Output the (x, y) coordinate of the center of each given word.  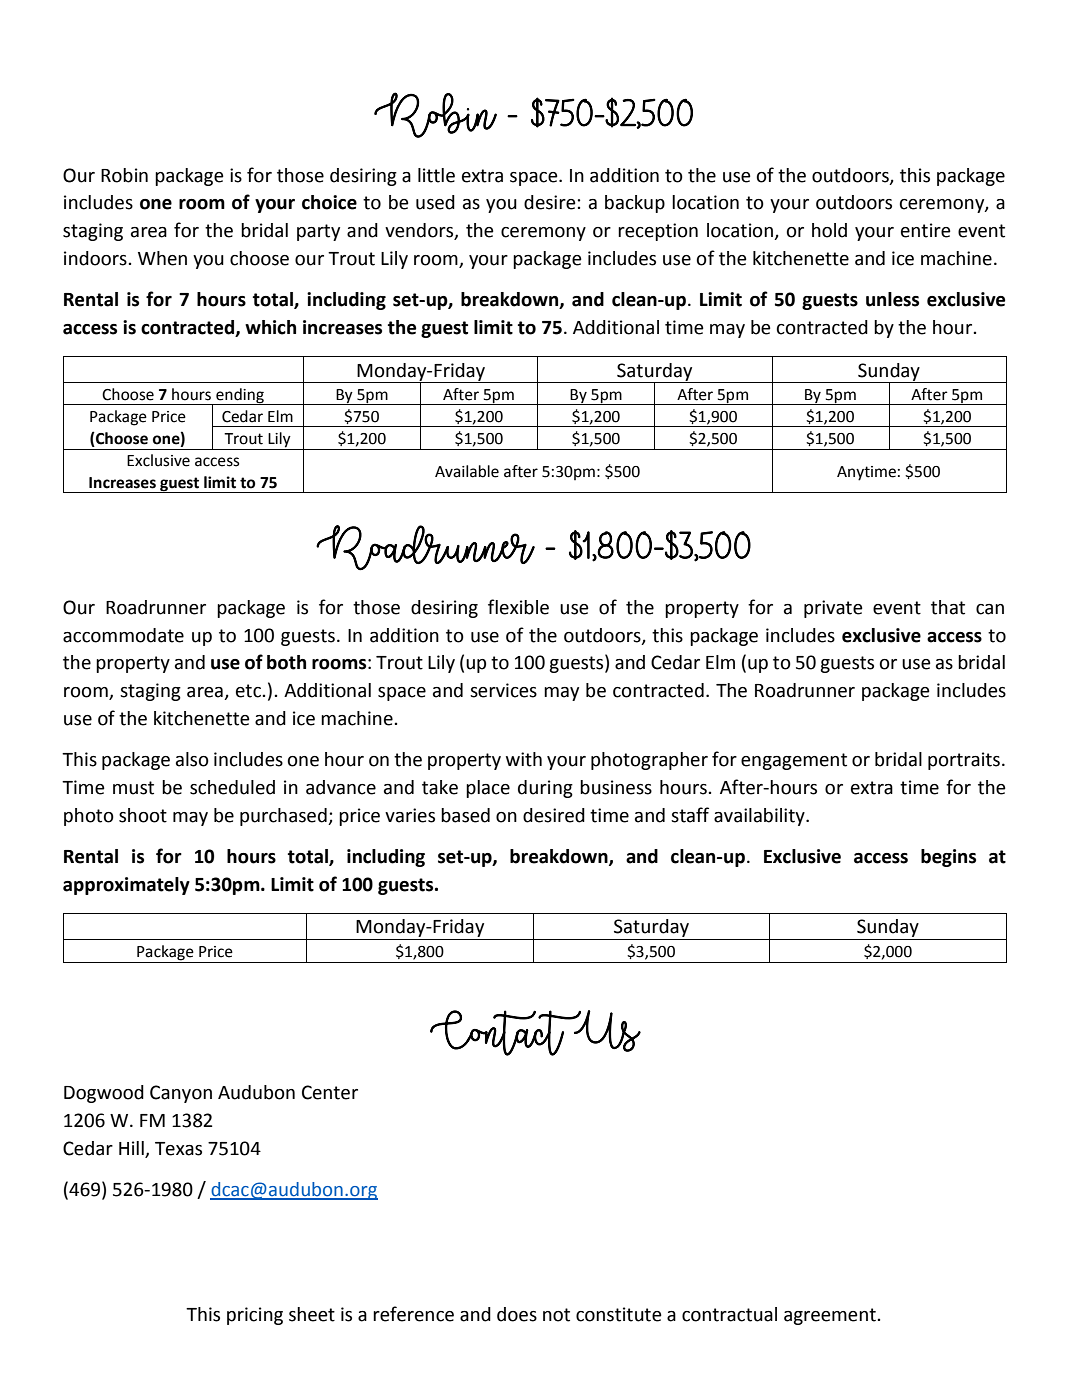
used (435, 202)
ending (240, 396)
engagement (794, 761)
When (162, 258)
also (192, 759)
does (517, 1314)
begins (948, 858)
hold (829, 230)
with (524, 759)
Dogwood (104, 1094)
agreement (830, 1316)
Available (467, 471)
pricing (255, 1316)
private (833, 609)
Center (330, 1092)
